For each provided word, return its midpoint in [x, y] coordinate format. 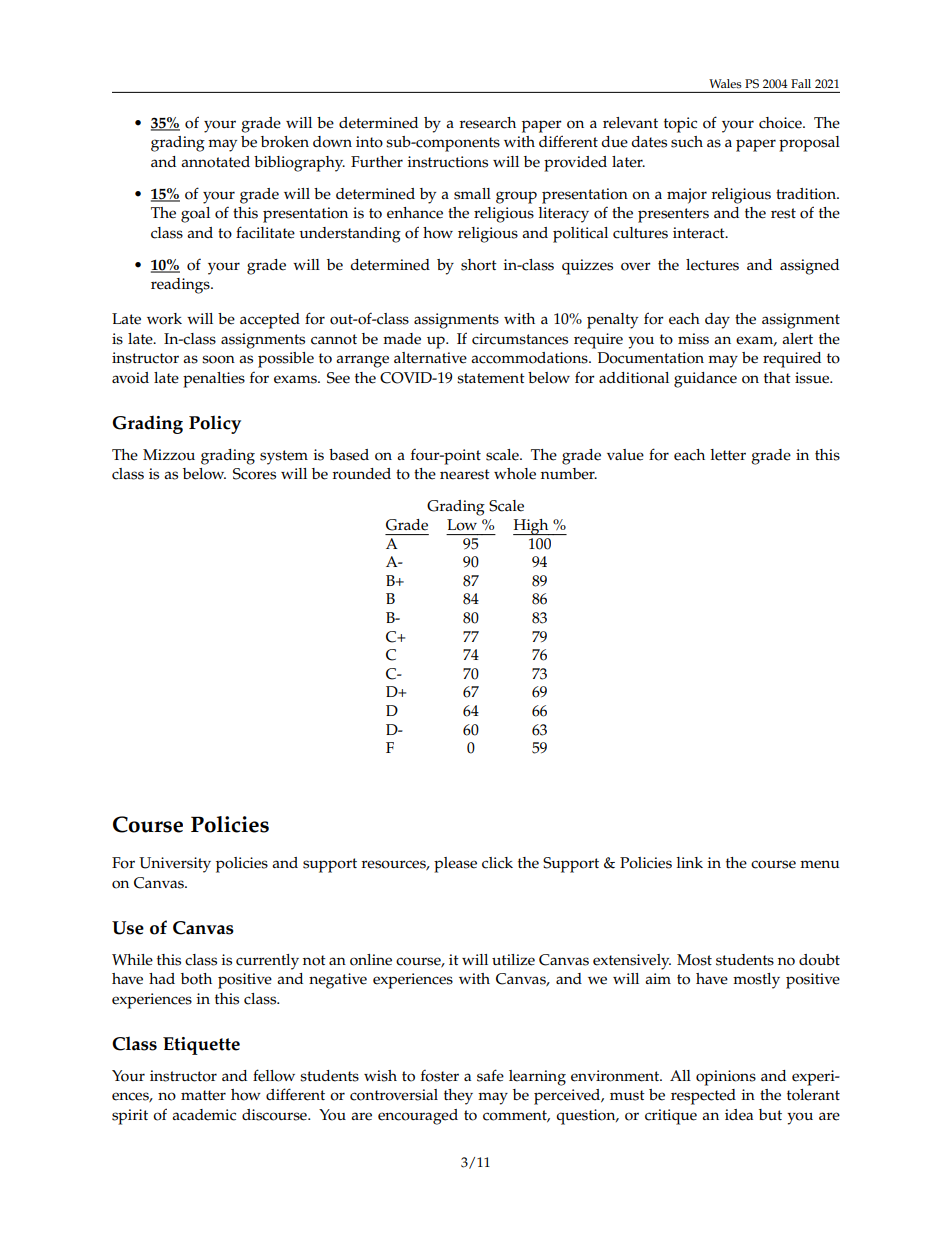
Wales [725, 84]
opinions [726, 1078]
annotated [215, 162]
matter [203, 1095]
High [532, 527]
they [458, 1097]
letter [728, 455]
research [488, 123]
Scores [254, 474]
